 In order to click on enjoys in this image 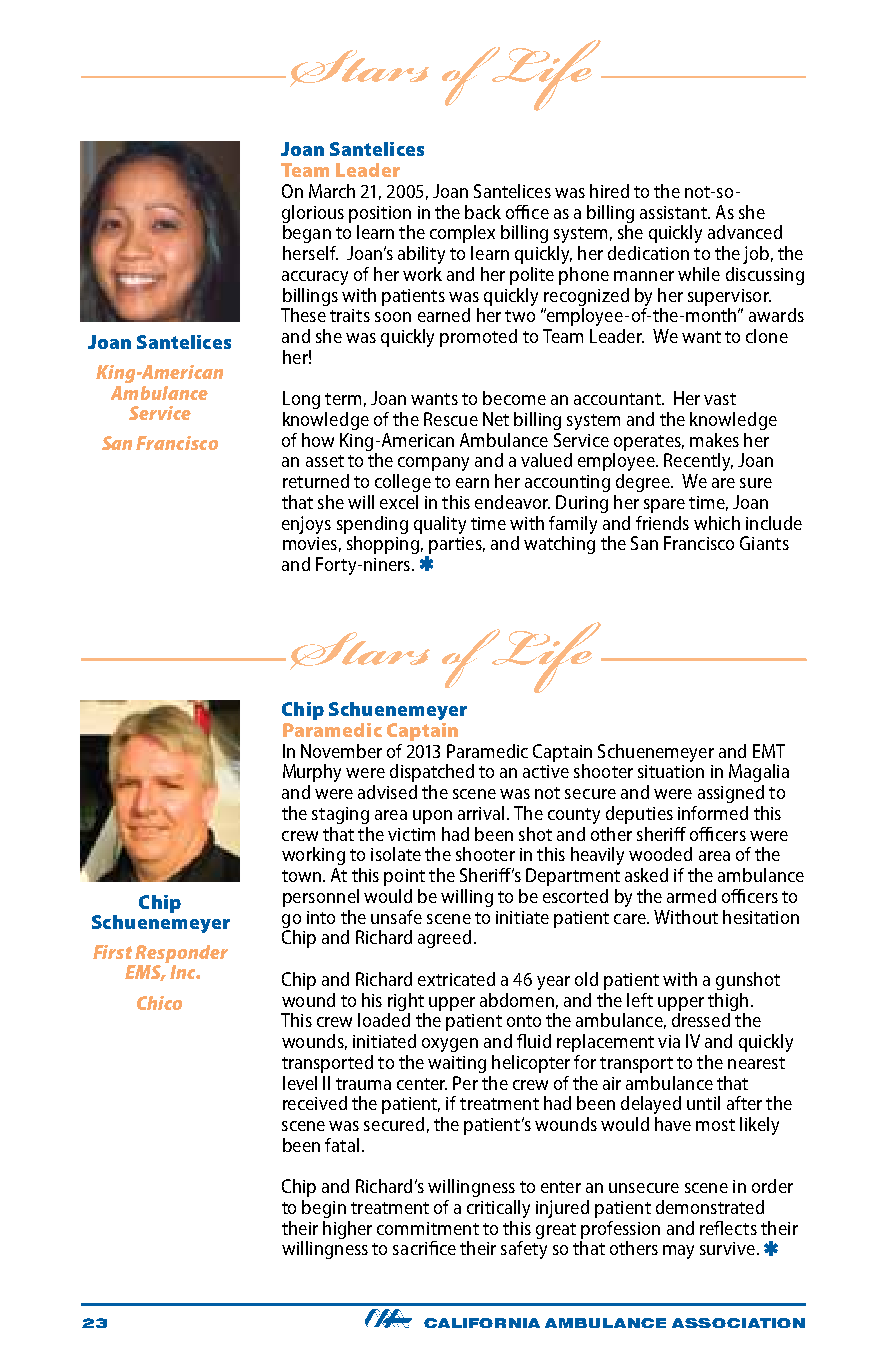, I will do `click(306, 525)`.
